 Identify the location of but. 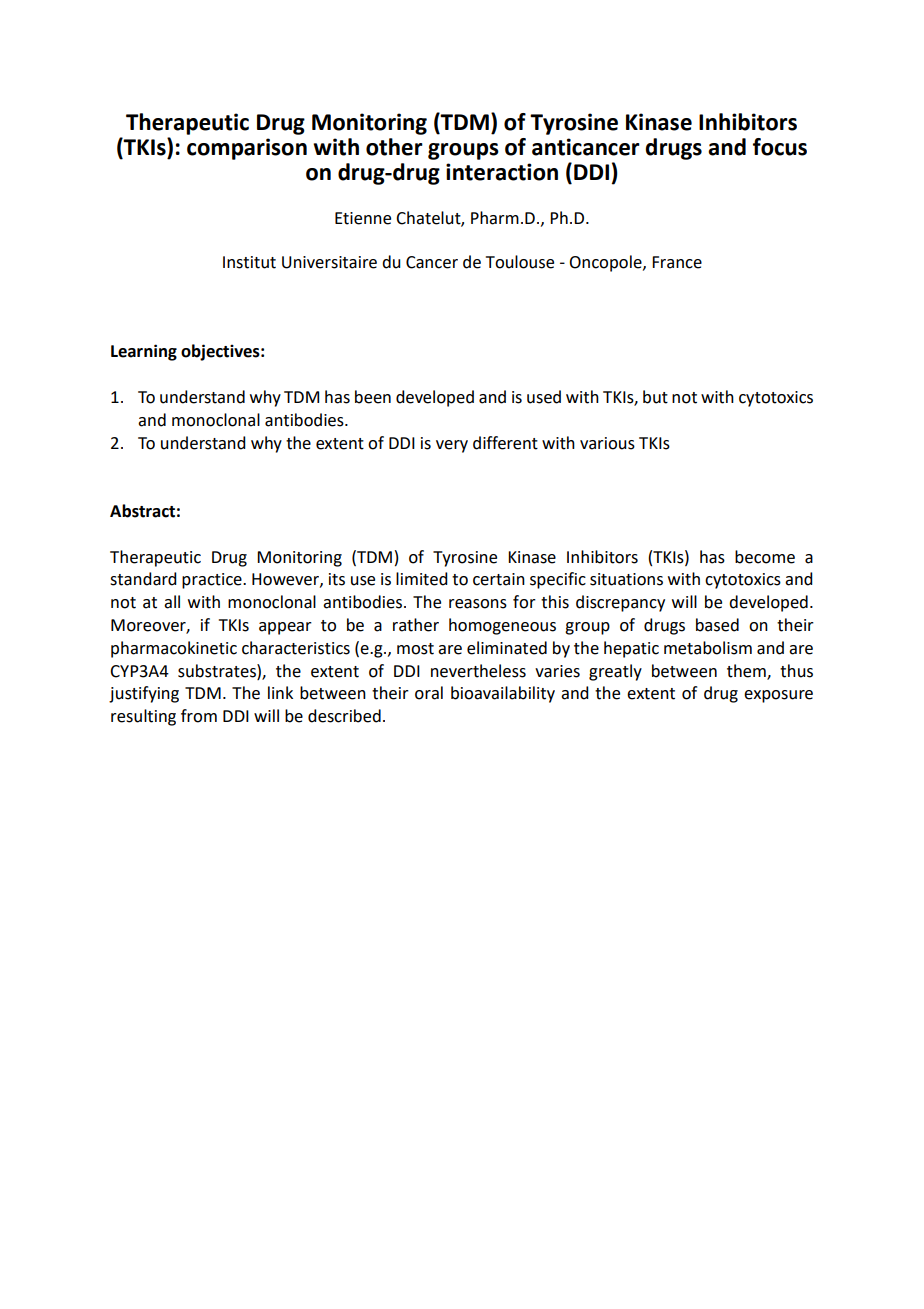
(655, 397).
